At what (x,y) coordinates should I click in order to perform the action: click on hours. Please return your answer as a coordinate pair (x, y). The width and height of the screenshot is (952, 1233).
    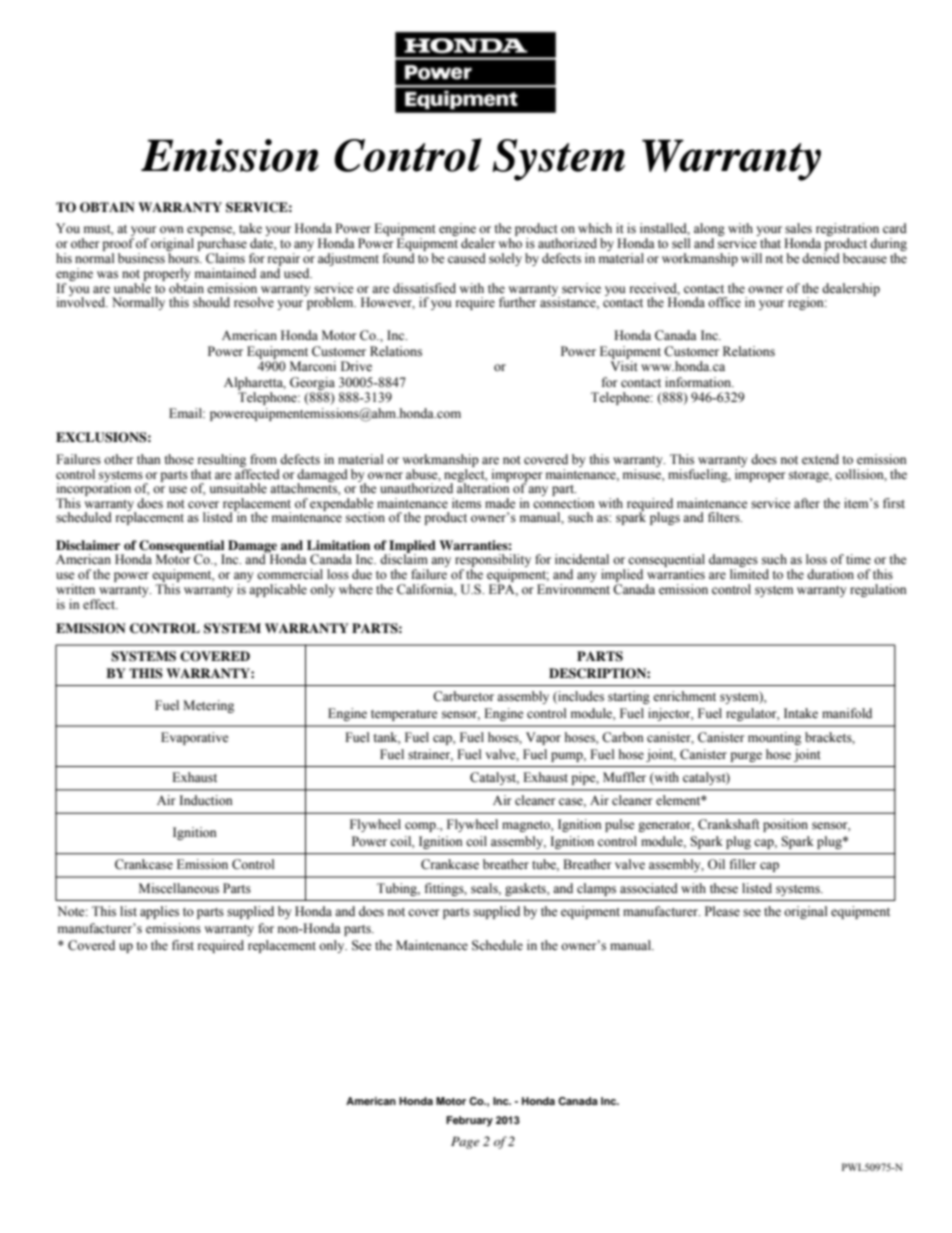
    Looking at the image, I should click on (184, 258).
